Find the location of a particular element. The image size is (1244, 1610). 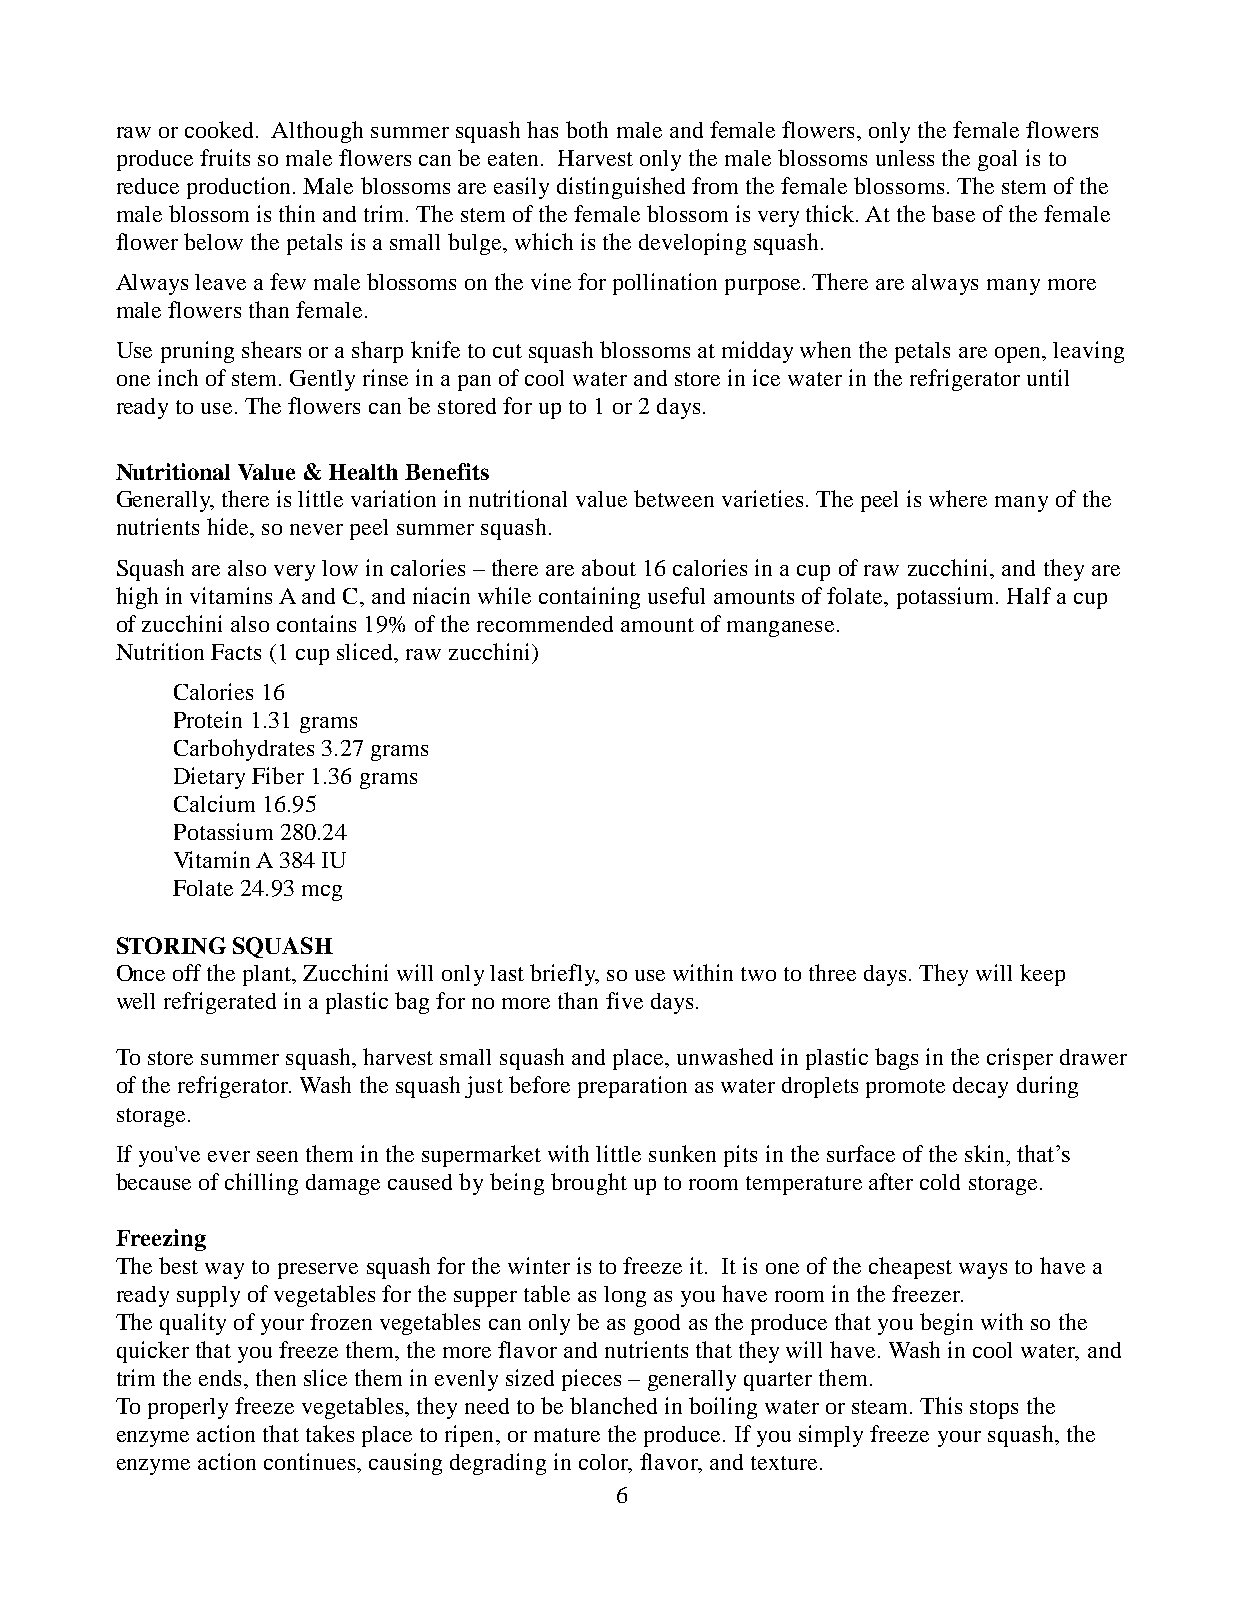

distinguished is located at coordinates (621, 188).
